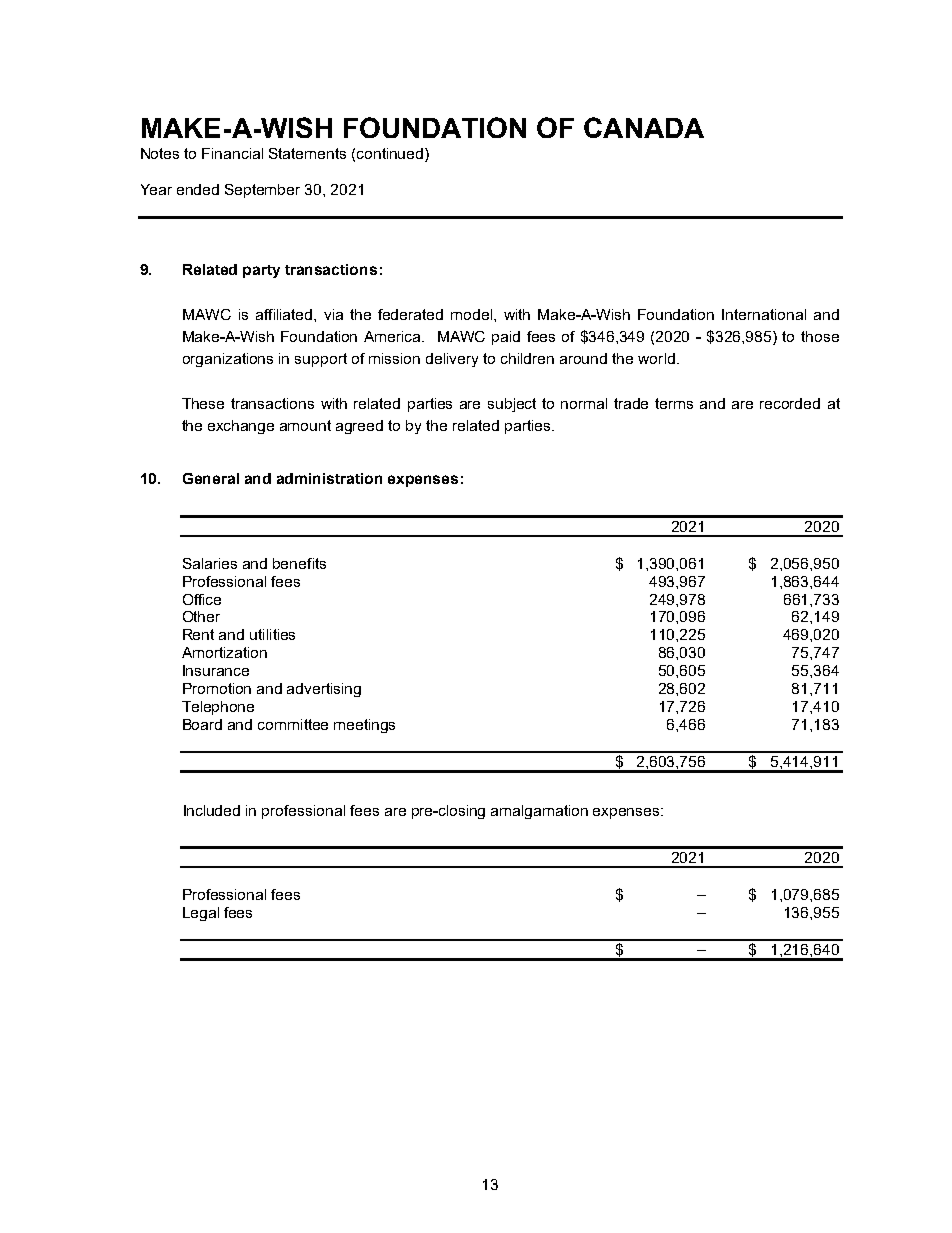  I want to click on continued, so click(391, 155).
